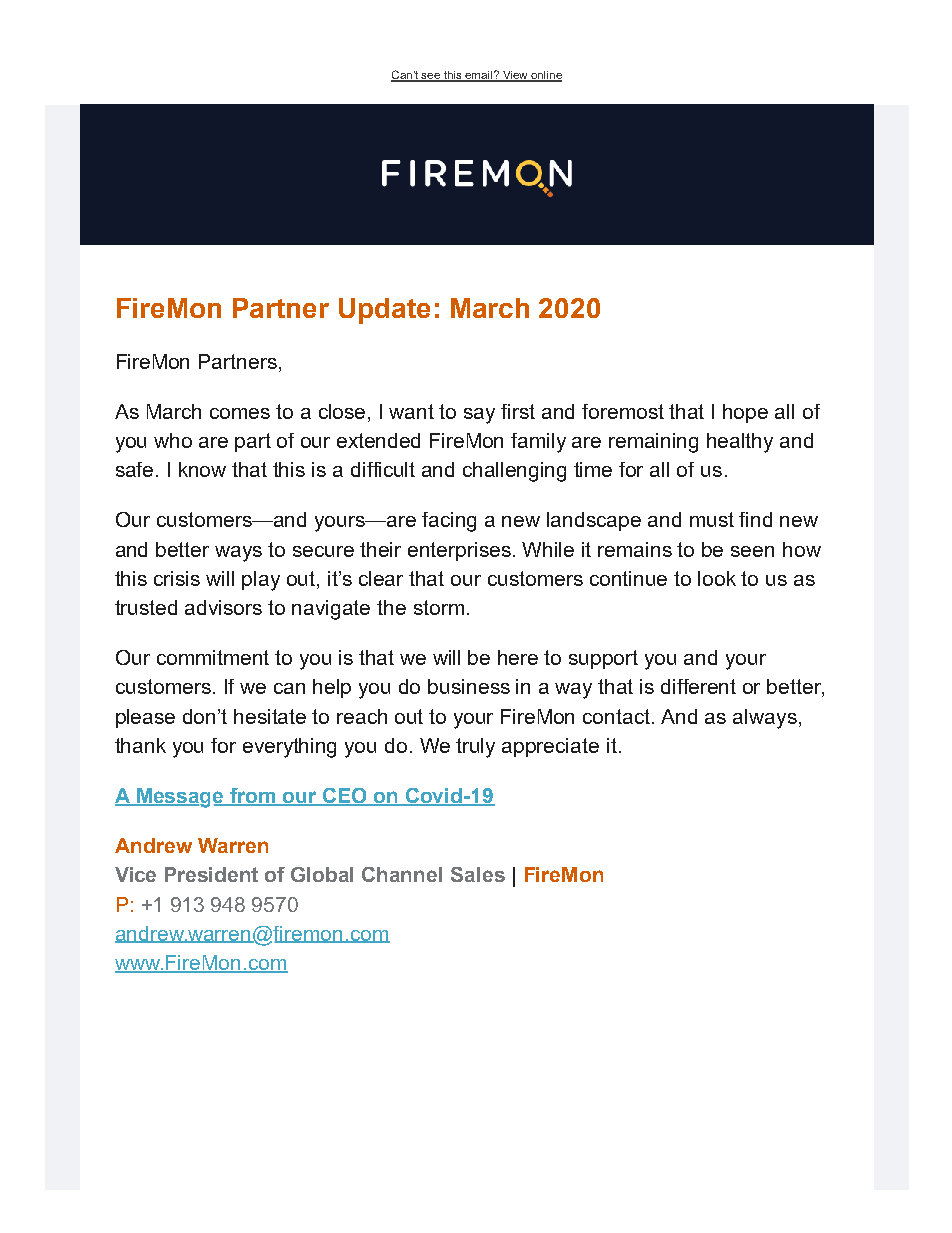 The height and width of the image is (1233, 952). What do you see at coordinates (515, 76) in the image?
I see `View` at bounding box center [515, 76].
